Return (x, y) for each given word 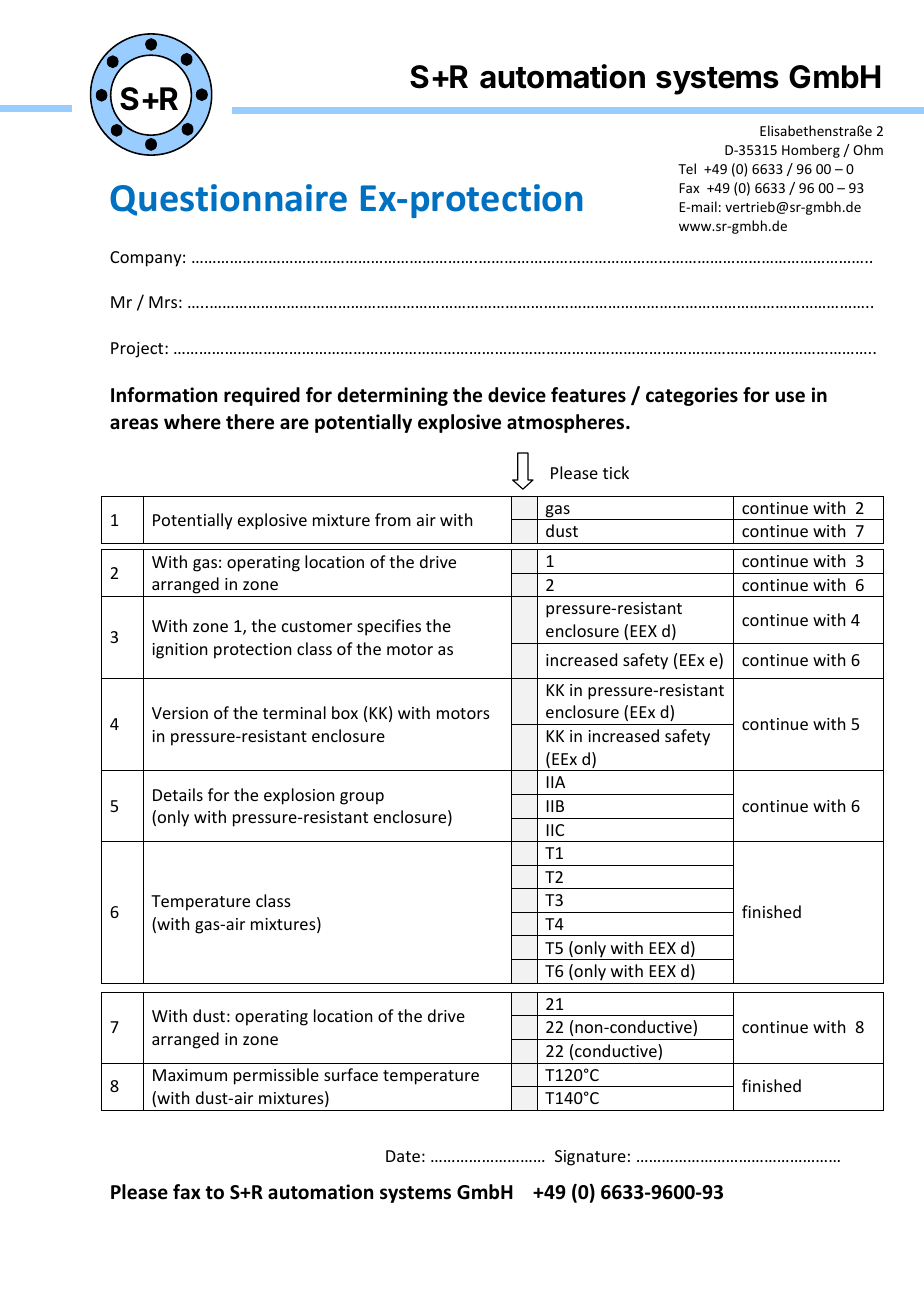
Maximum (190, 1075)
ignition (179, 651)
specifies (389, 627)
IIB (555, 806)
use (790, 397)
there (250, 422)
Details (178, 794)
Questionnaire (228, 200)
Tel (687, 168)
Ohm (868, 149)
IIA (556, 782)
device (517, 395)
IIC (555, 830)
